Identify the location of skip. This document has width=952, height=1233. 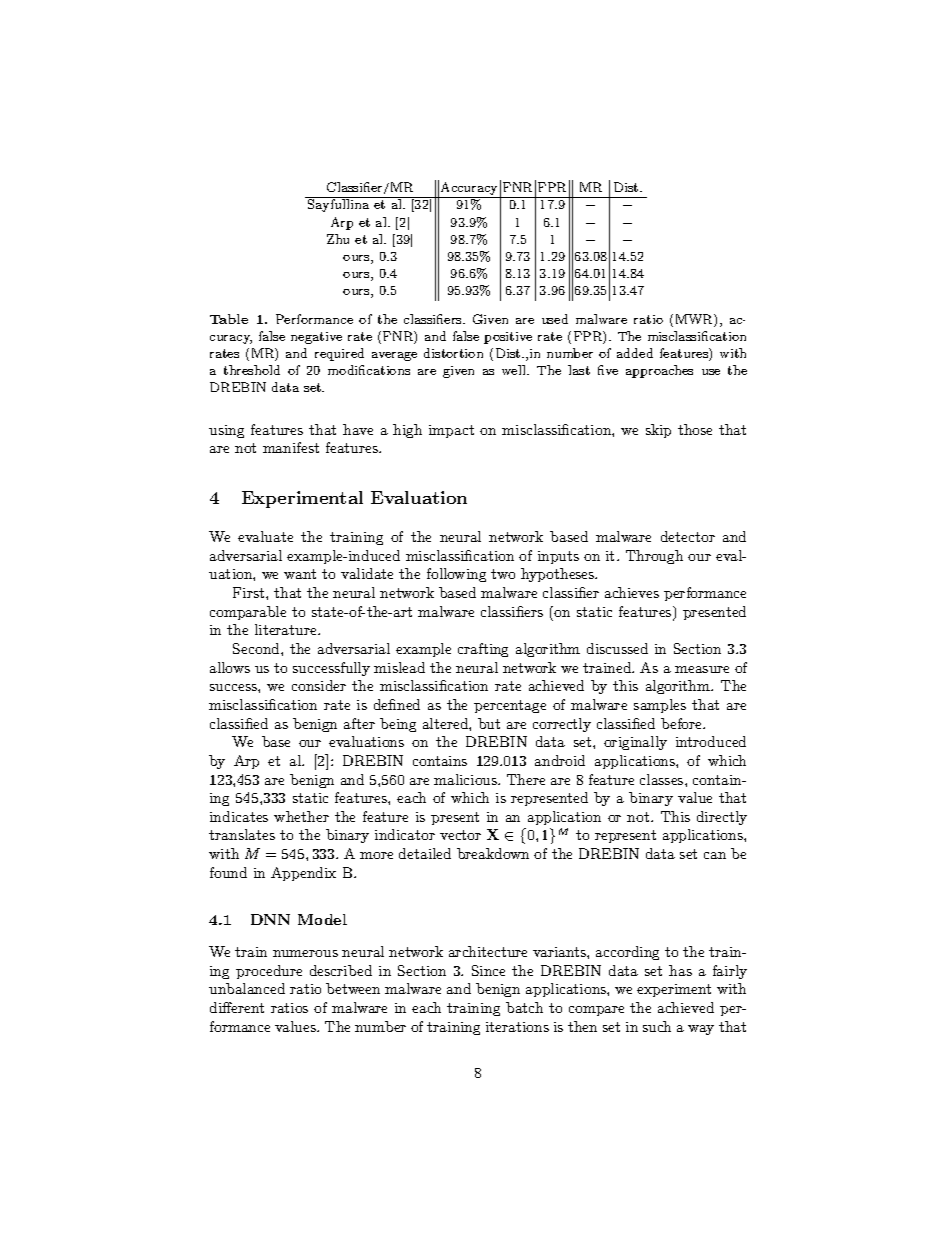
(658, 431).
